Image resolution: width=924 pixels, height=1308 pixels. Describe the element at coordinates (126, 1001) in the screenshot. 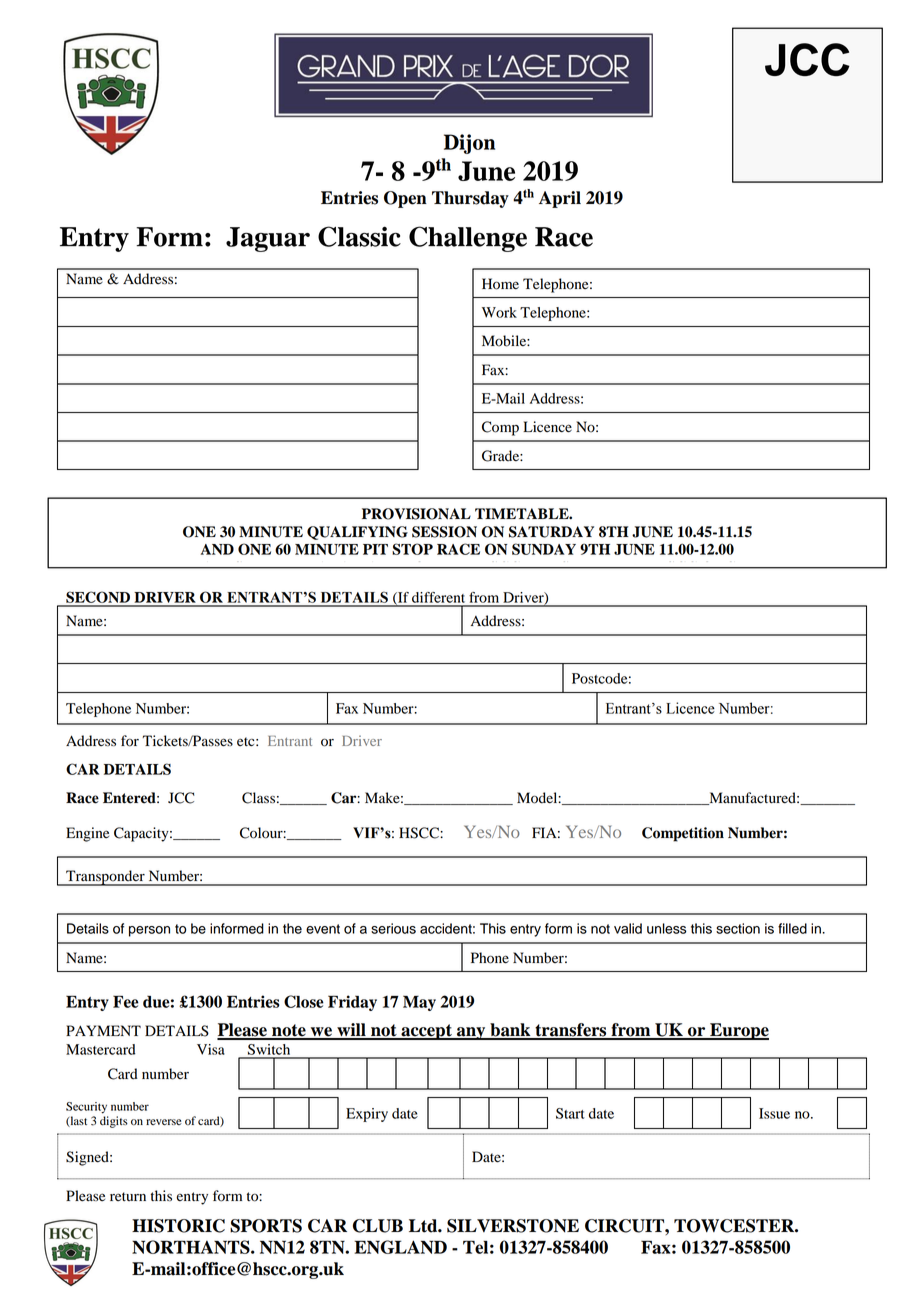

I see `Fee` at that location.
